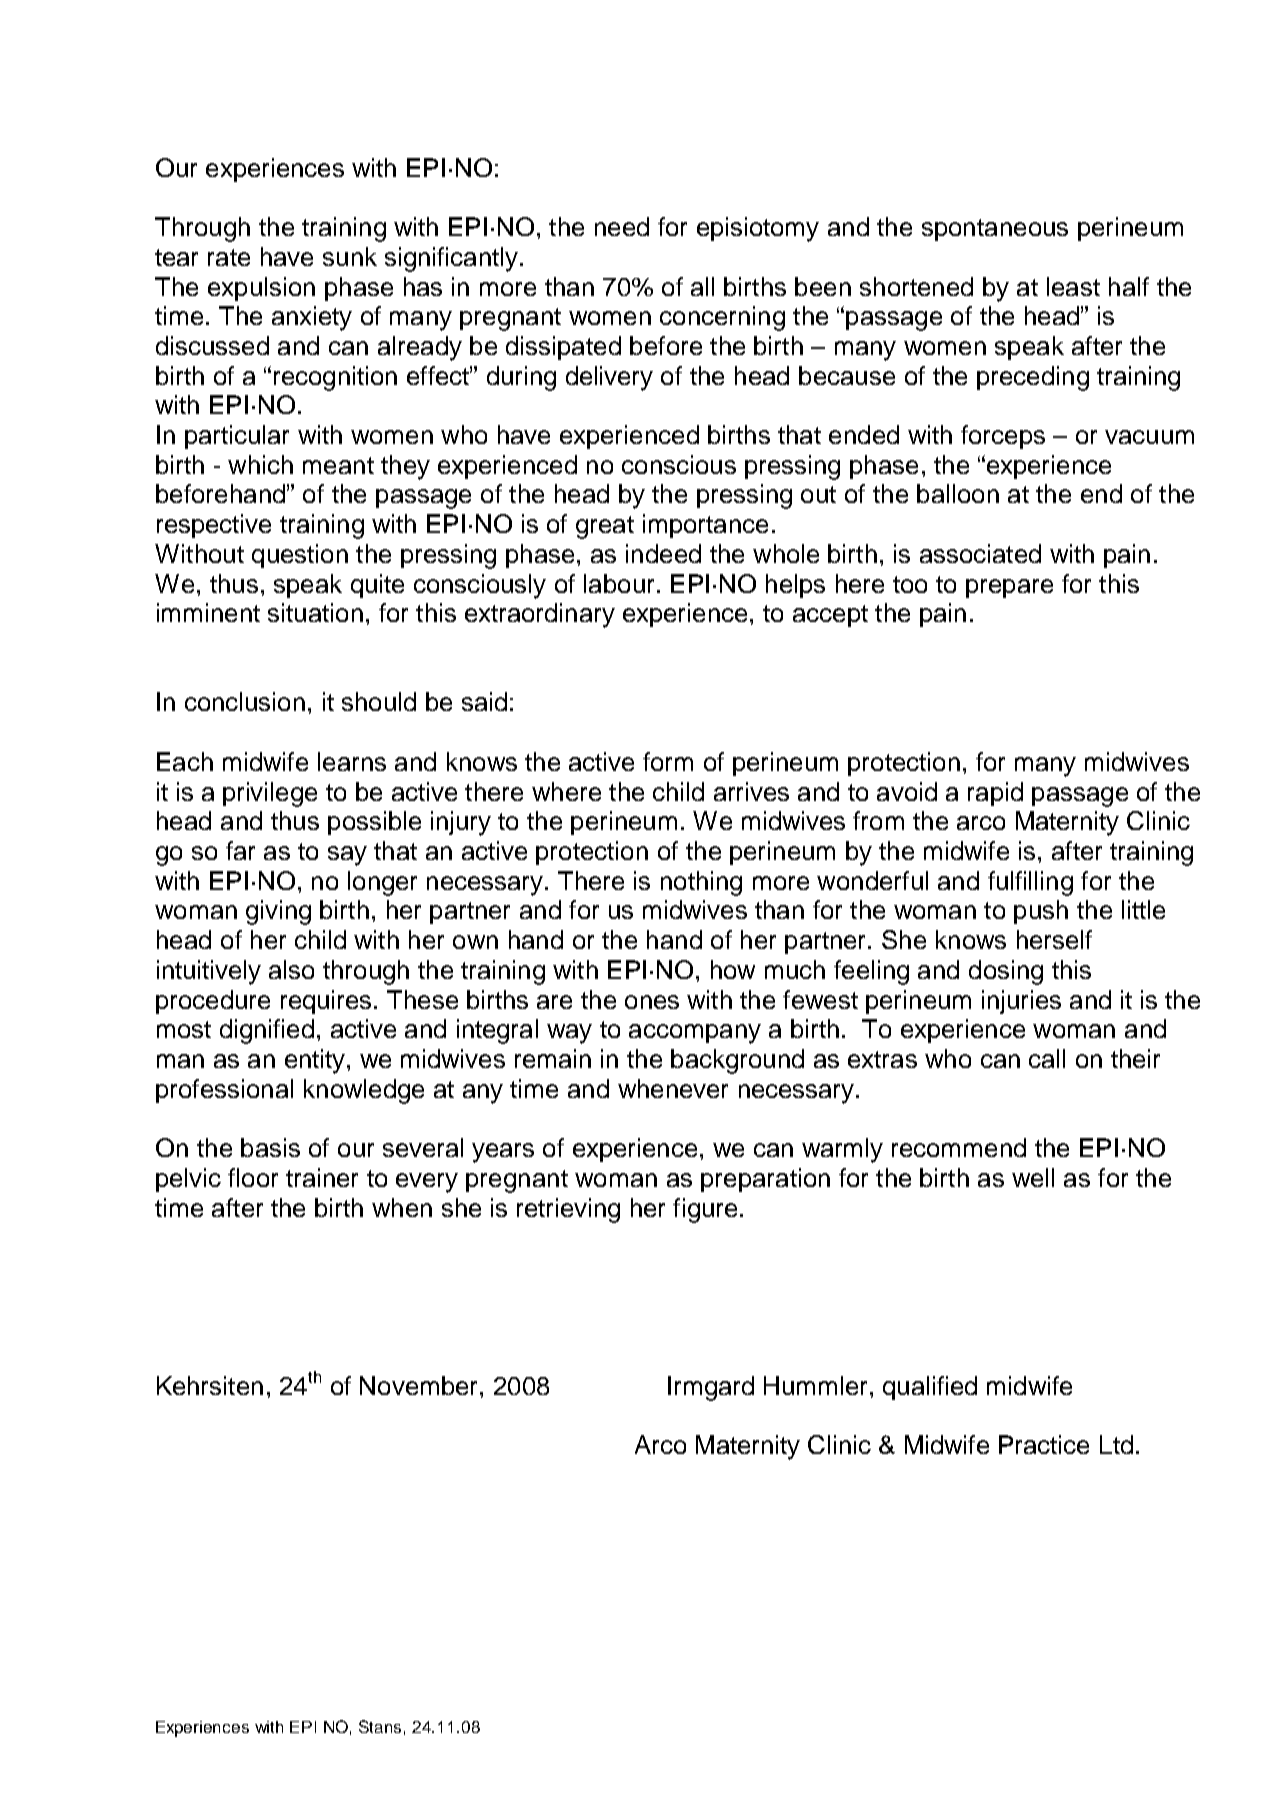 This screenshot has width=1281, height=1813. I want to click on qualified, so click(930, 1388).
